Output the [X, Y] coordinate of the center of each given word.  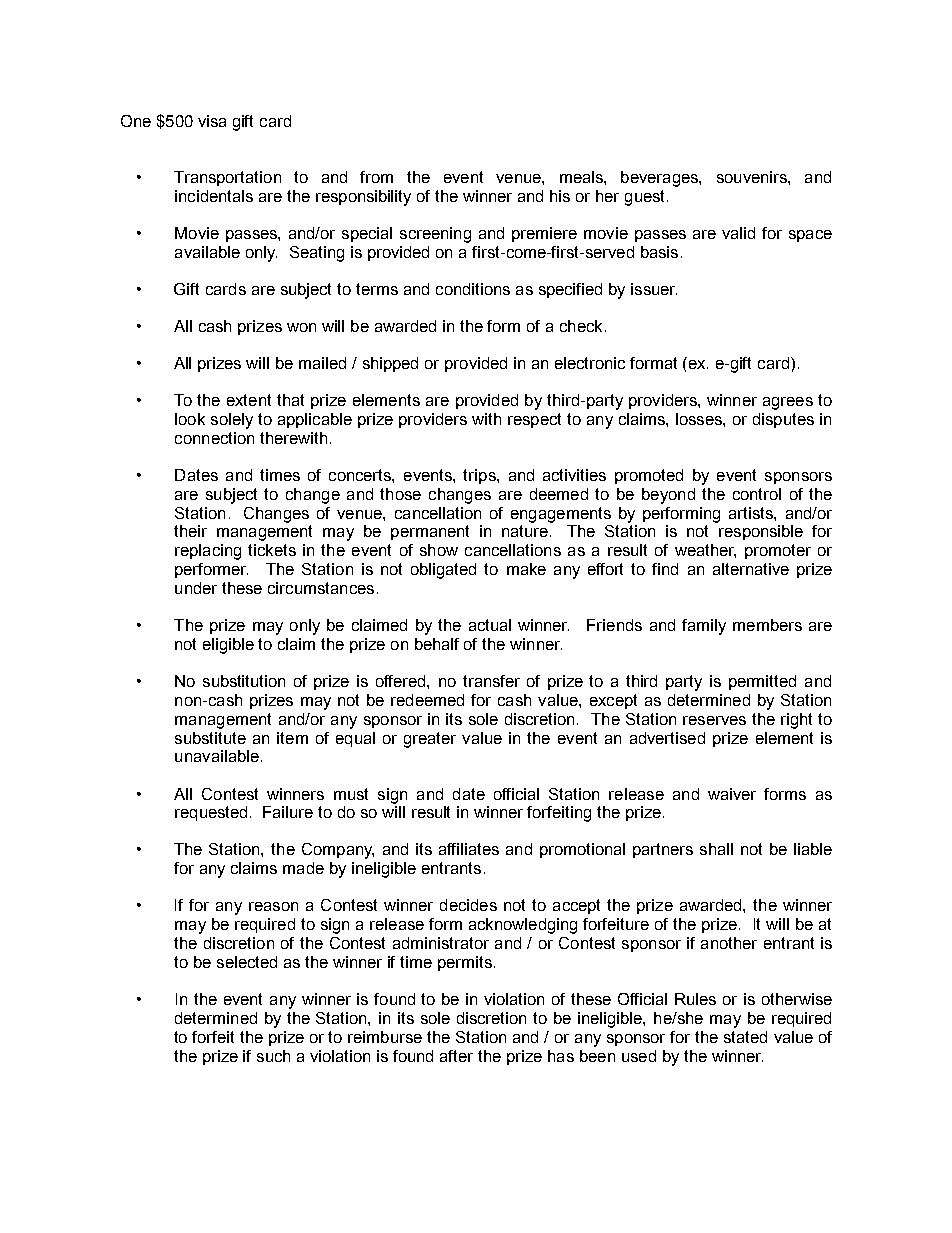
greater [430, 740]
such [273, 1056]
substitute [210, 738]
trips [480, 476]
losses [700, 419]
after [456, 1056]
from [376, 177]
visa [212, 121]
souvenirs [753, 177]
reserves [714, 720]
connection [214, 438]
